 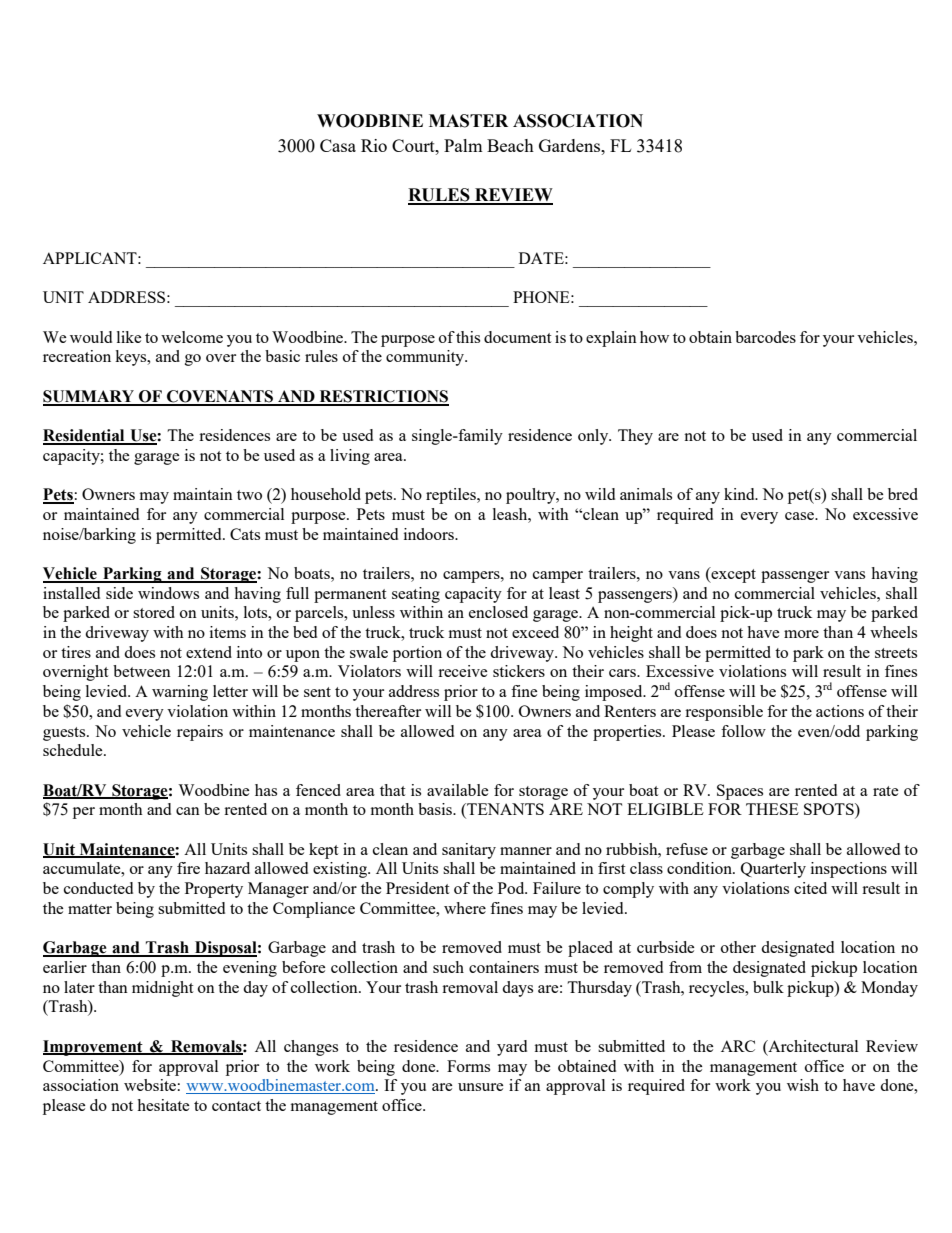 What do you see at coordinates (154, 612) in the screenshot?
I see `stored` at bounding box center [154, 612].
